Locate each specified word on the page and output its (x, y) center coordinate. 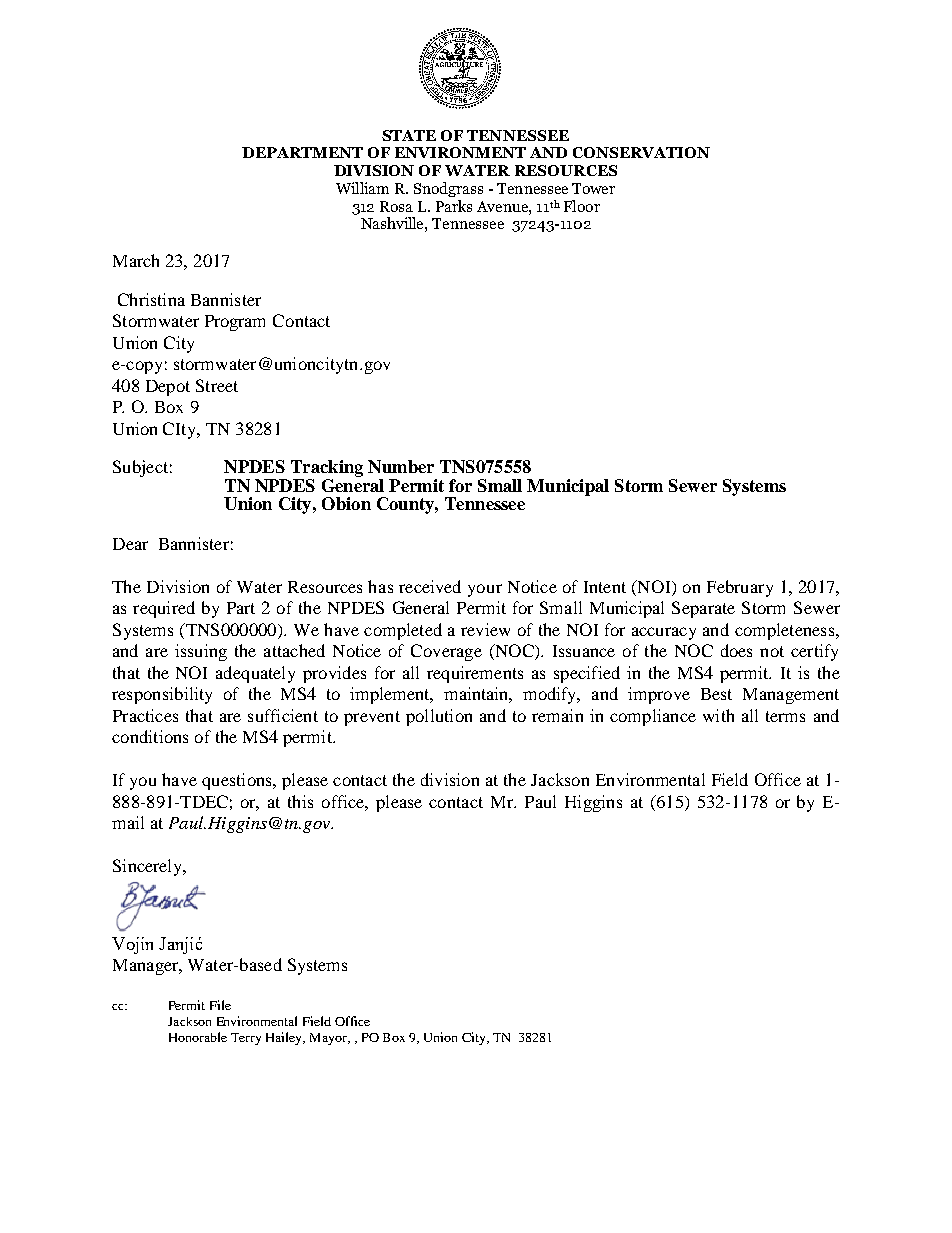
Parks (454, 206)
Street (217, 385)
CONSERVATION (641, 152)
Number (401, 466)
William (362, 188)
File (220, 1005)
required (164, 609)
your (485, 590)
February (740, 588)
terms (785, 716)
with (718, 715)
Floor (582, 206)
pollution (439, 717)
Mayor (329, 1039)
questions (238, 781)
